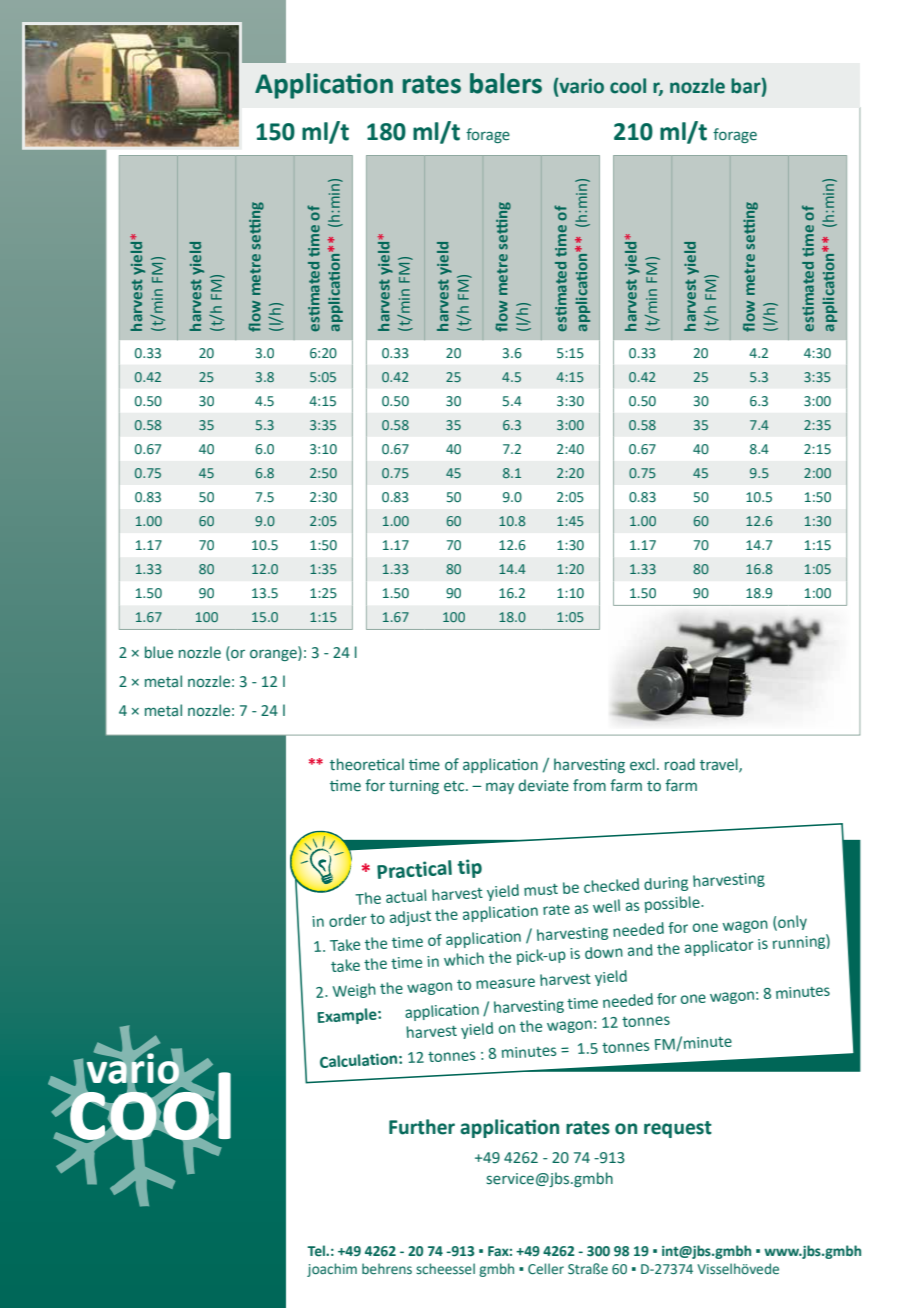 Image resolution: width=924 pixels, height=1308 pixels. I want to click on turning, so click(414, 787).
